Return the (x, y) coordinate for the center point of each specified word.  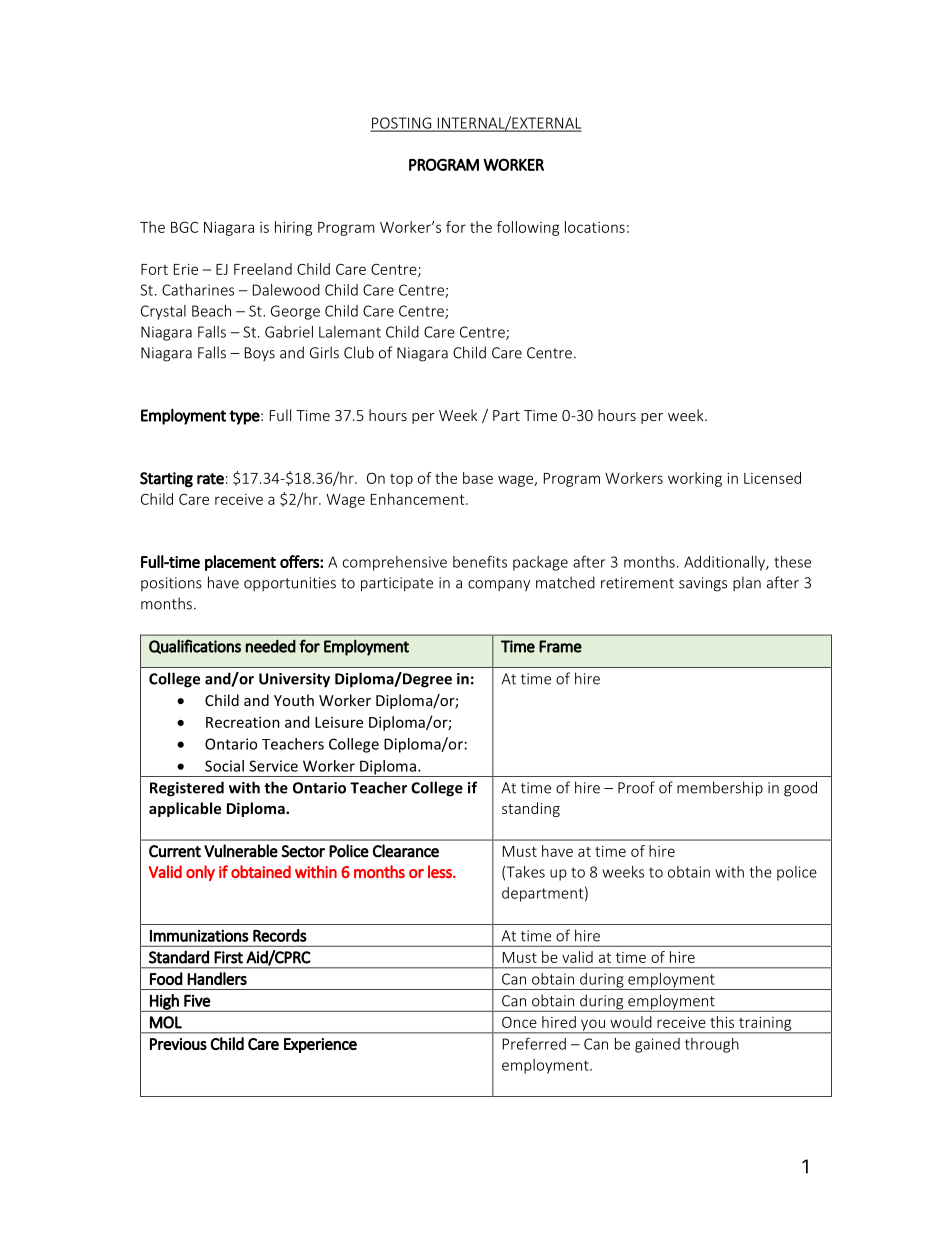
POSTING (402, 124)
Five (197, 1000)
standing (531, 809)
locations (595, 227)
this (722, 1022)
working (695, 479)
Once (519, 1022)
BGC (184, 227)
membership (720, 789)
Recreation (243, 722)
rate (210, 479)
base (478, 478)
